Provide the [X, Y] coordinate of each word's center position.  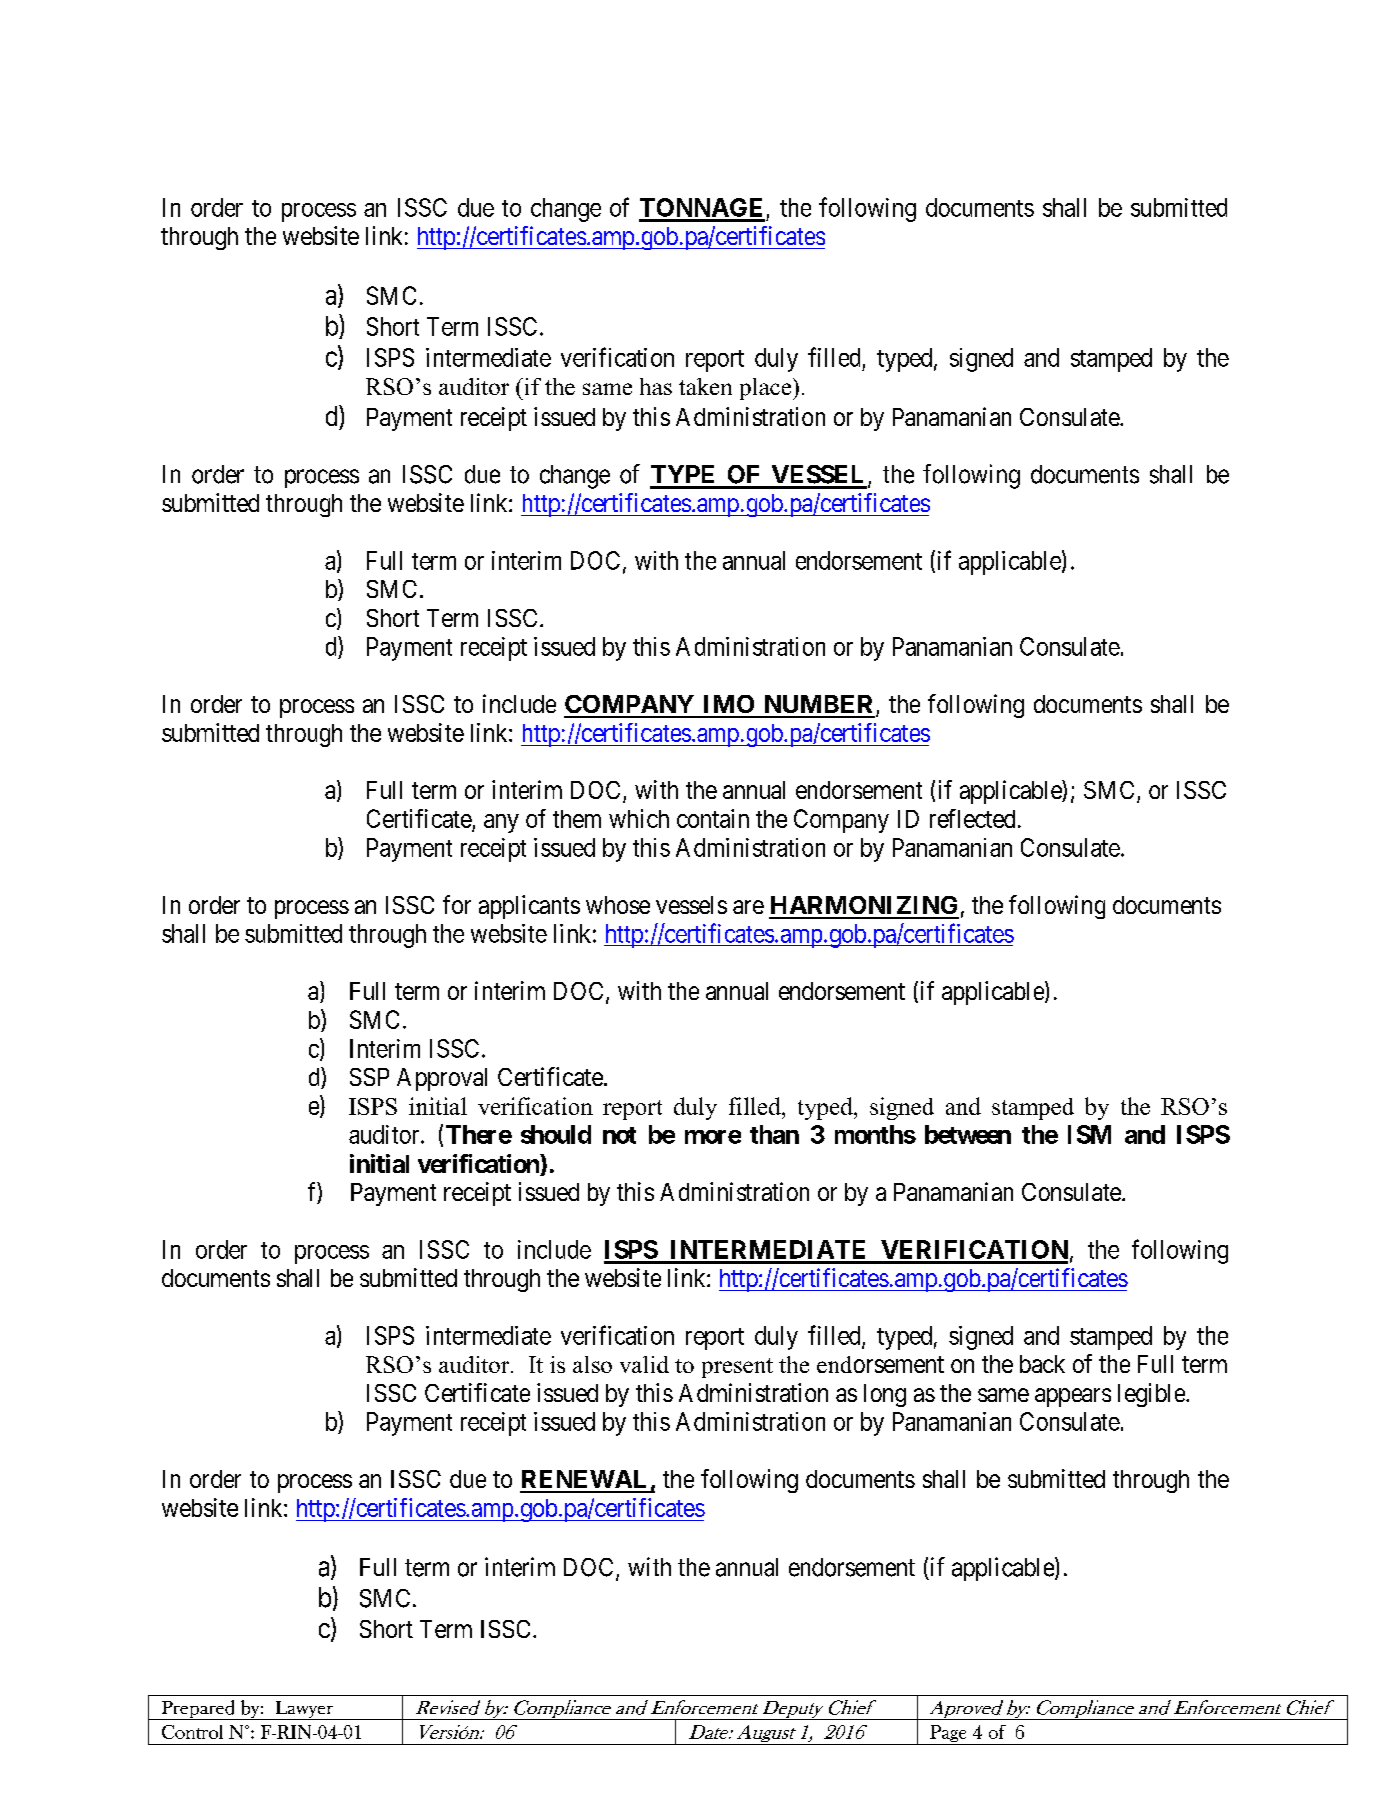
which [639, 818]
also [592, 1364]
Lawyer [304, 1710]
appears [1073, 1397]
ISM [1089, 1134]
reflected [972, 818]
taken [705, 386]
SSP [369, 1077]
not [619, 1135]
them [577, 819]
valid [644, 1364]
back [1042, 1364]
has [656, 386]
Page [948, 1735]
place [767, 389]
